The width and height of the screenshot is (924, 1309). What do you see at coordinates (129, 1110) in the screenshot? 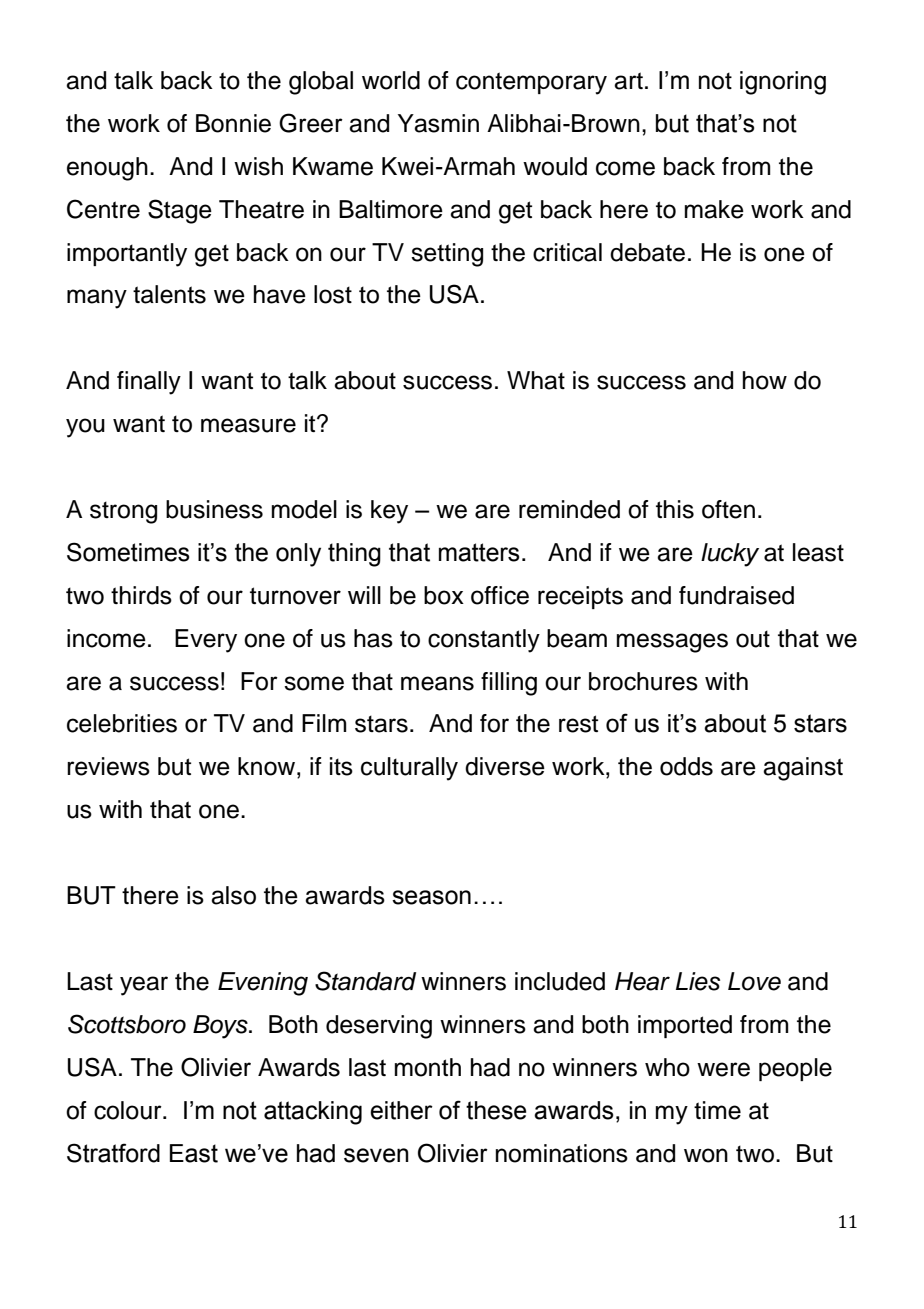
I see `colour` at bounding box center [129, 1110].
